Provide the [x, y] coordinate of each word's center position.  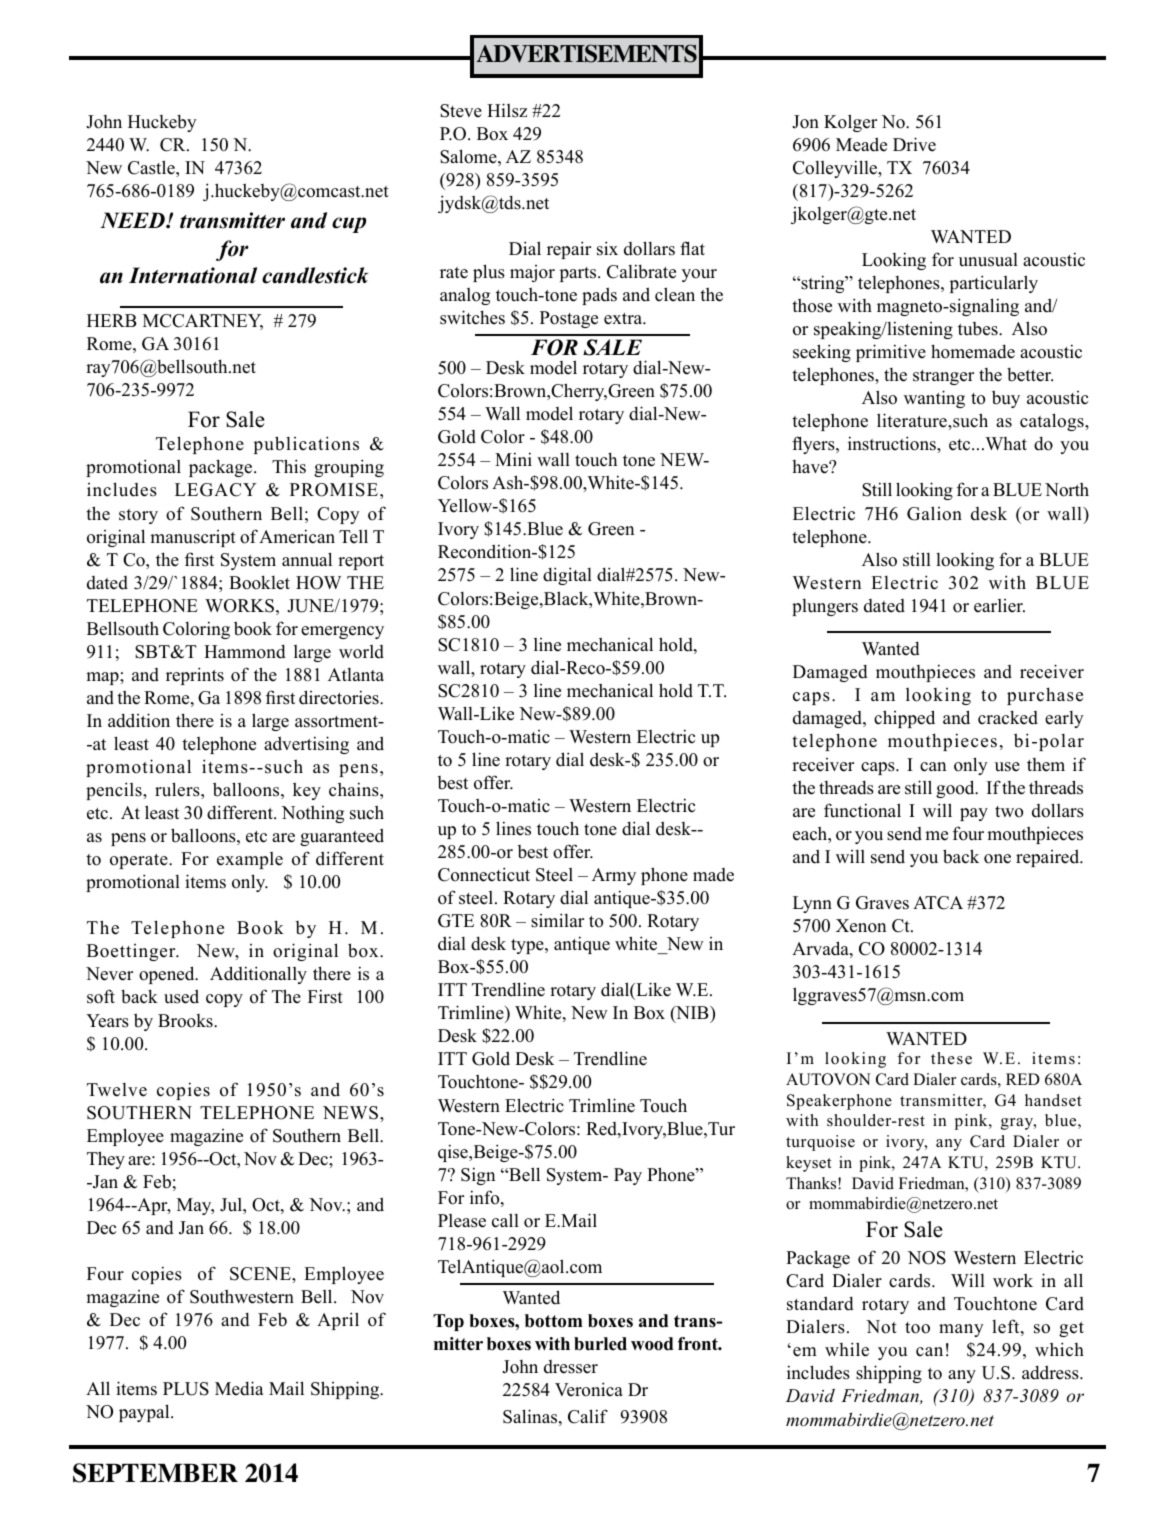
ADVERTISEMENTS [587, 53]
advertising [306, 745]
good [956, 789]
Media [239, 1388]
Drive [914, 144]
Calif [588, 1416]
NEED [133, 220]
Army [614, 876]
